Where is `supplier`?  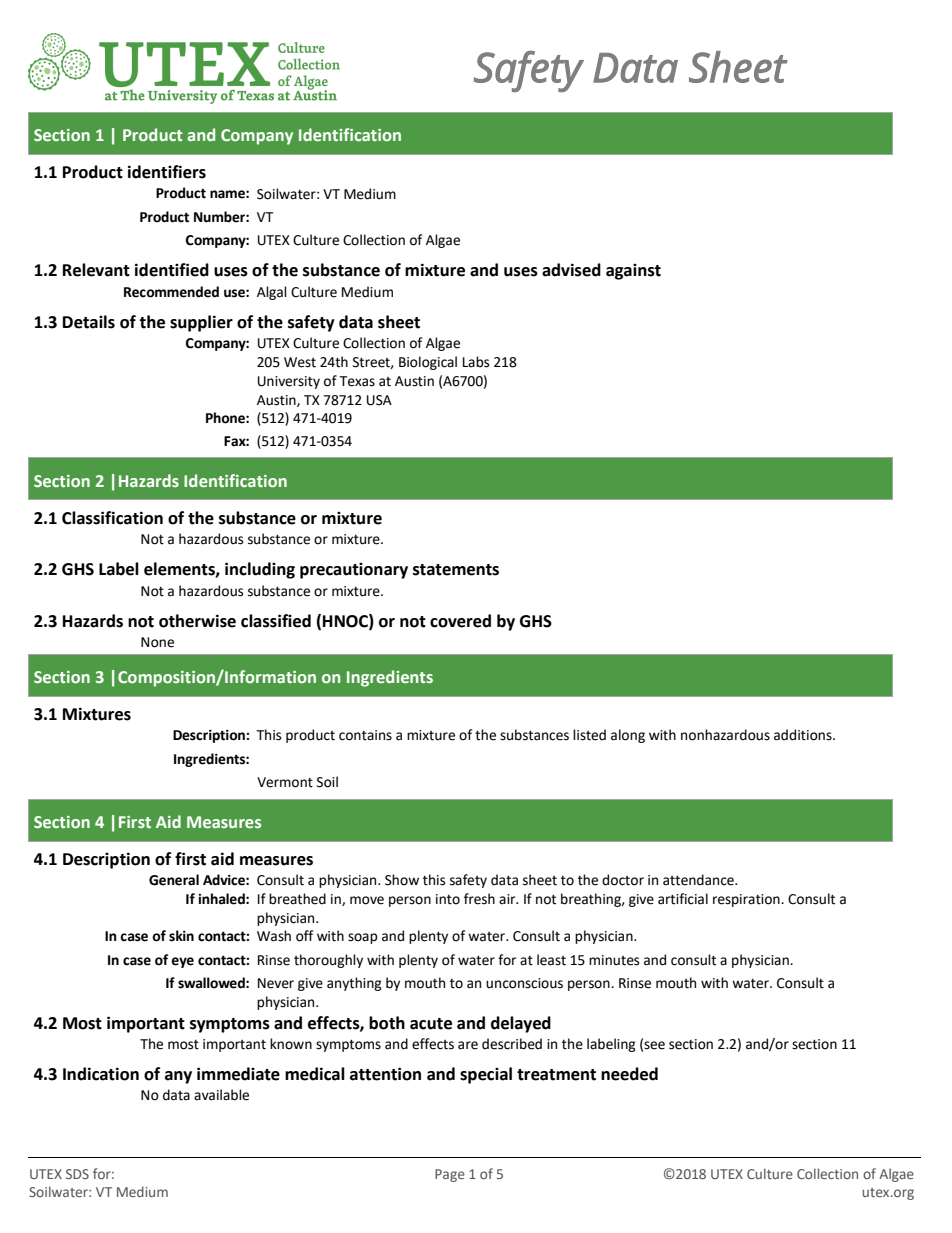
supplier is located at coordinates (201, 323).
